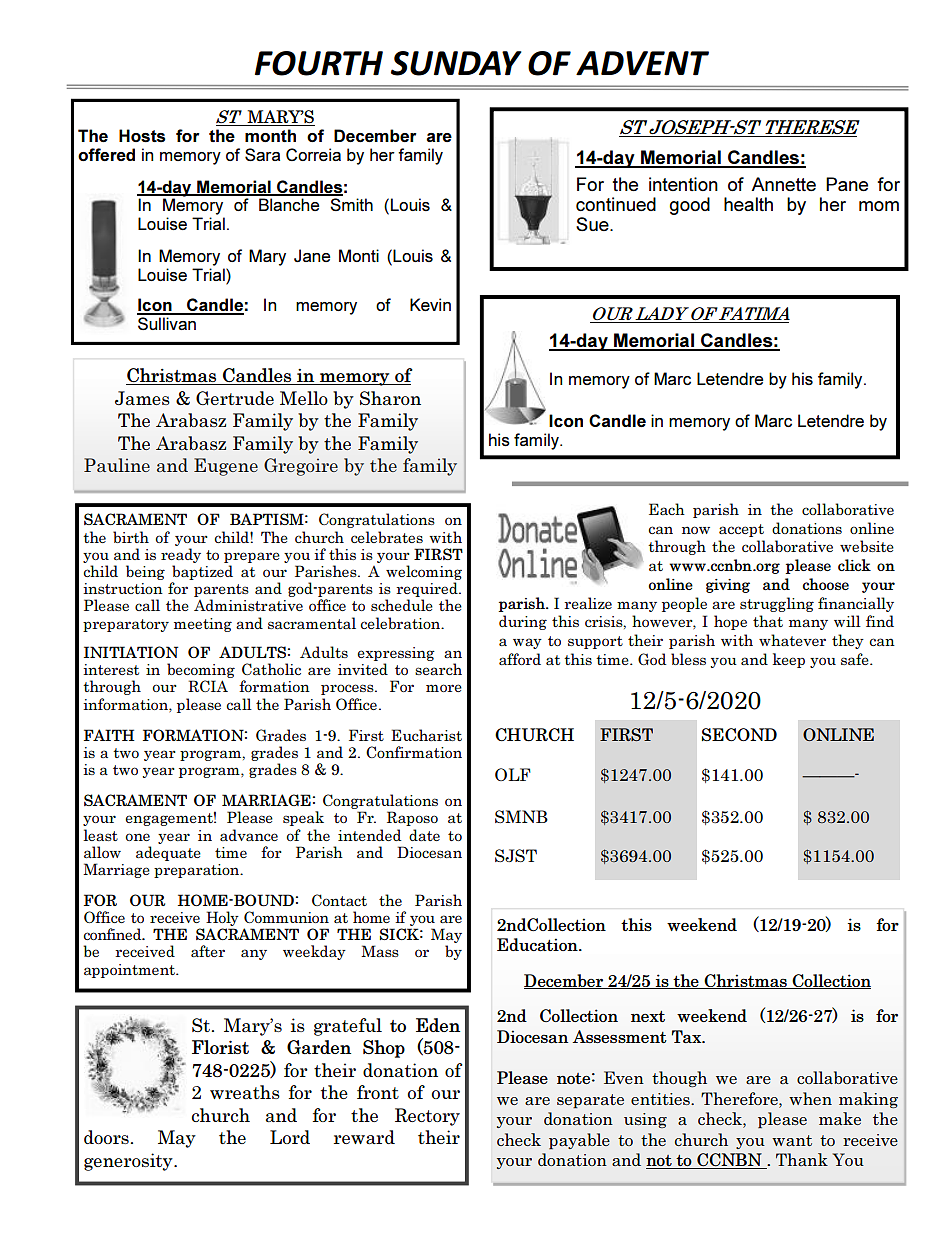 This image has height=1233, width=952. What do you see at coordinates (245, 1092) in the image?
I see `wreaths` at bounding box center [245, 1092].
